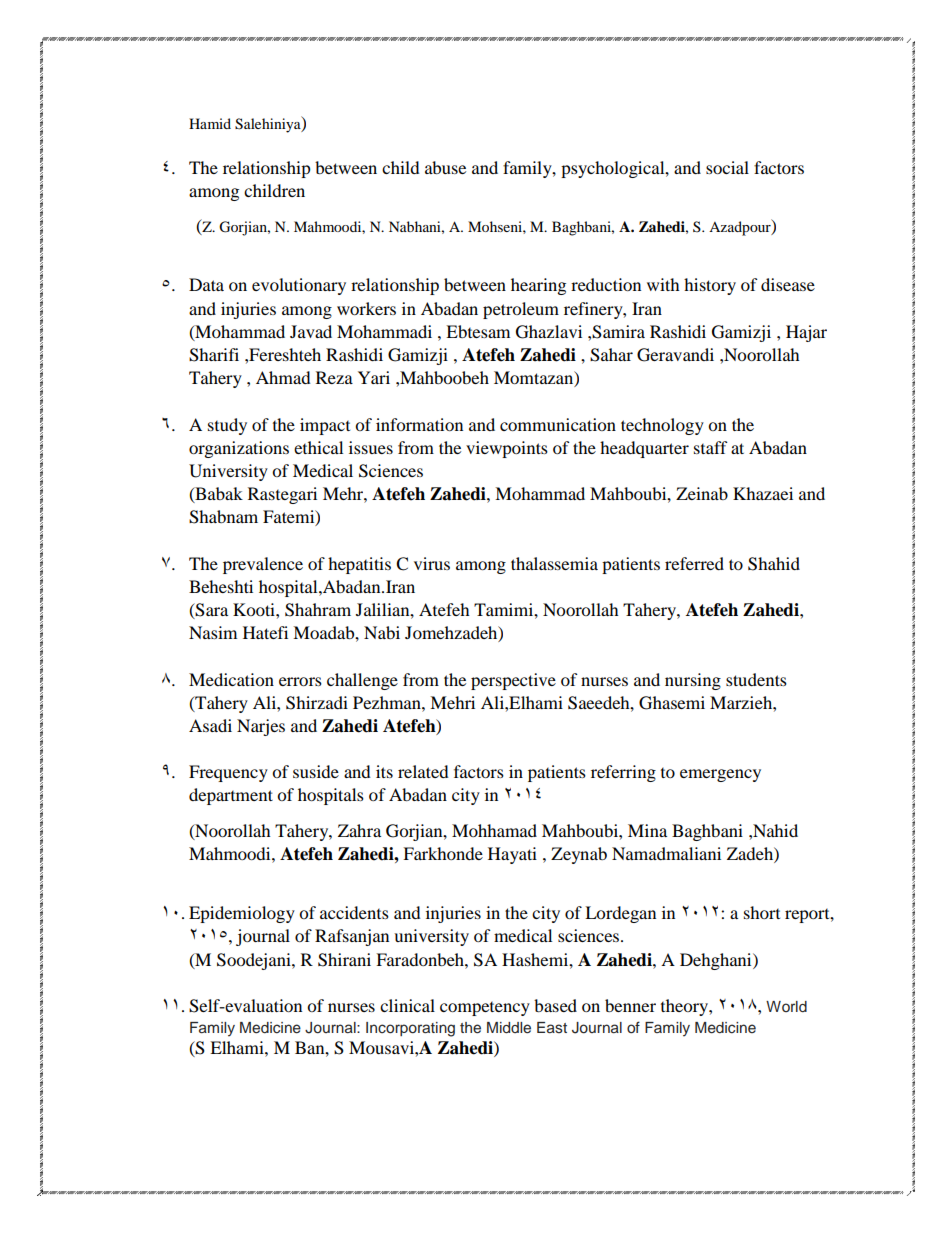 The width and height of the screenshot is (952, 1233). Describe the element at coordinates (210, 123) in the screenshot. I see `Hamid` at that location.
